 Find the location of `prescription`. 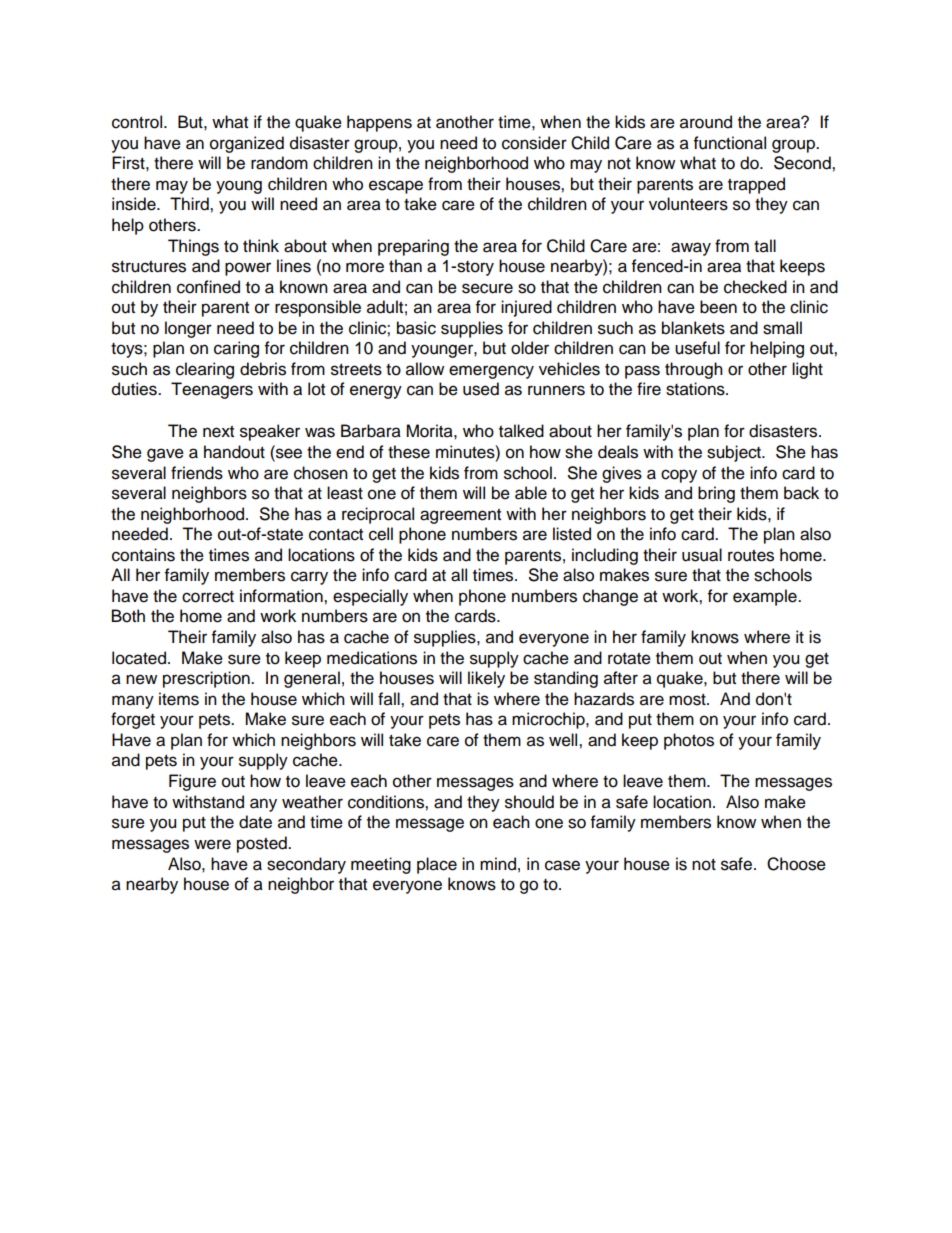

prescription is located at coordinates (207, 679).
